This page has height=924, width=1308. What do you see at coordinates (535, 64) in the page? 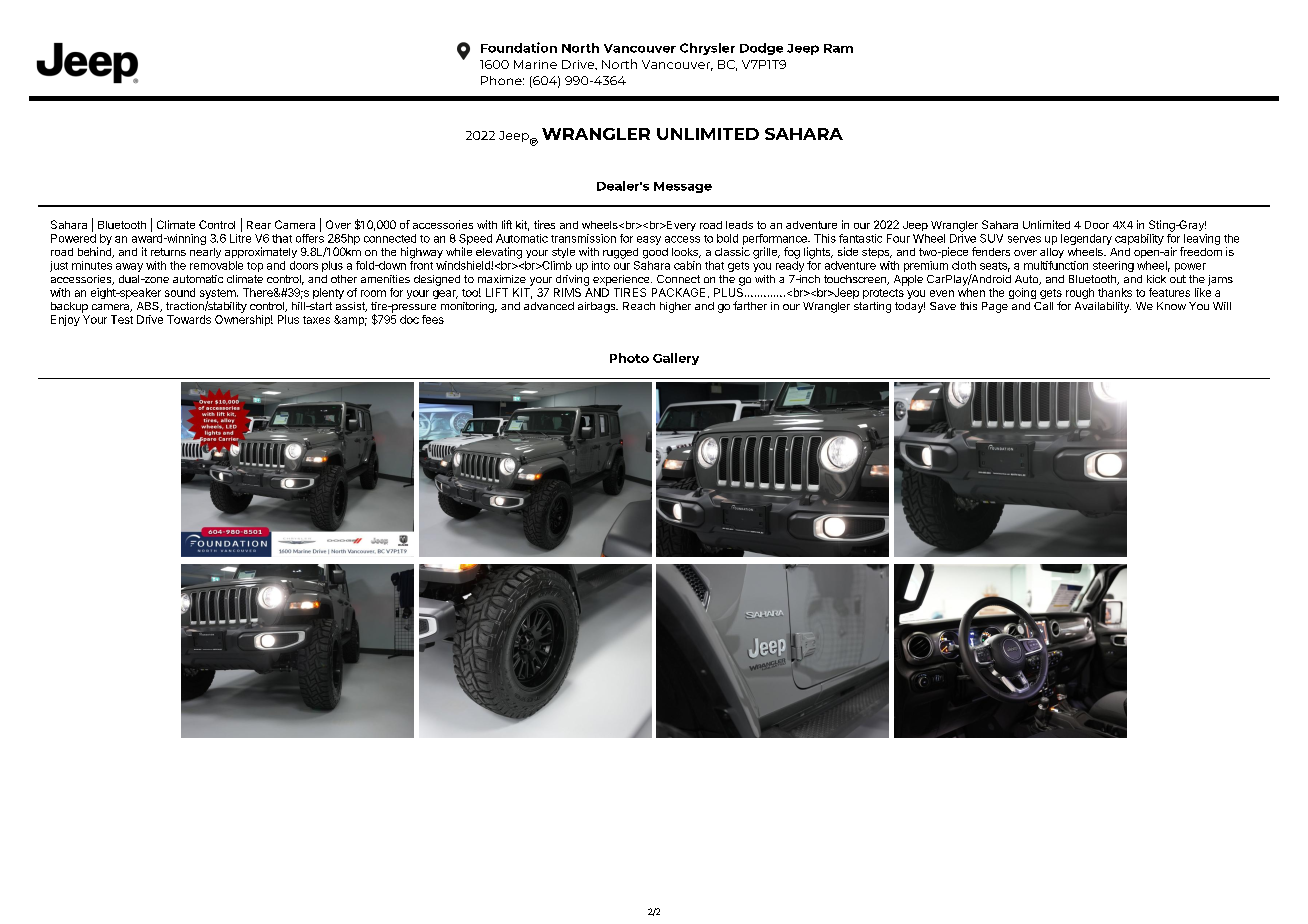
I see `Marine` at bounding box center [535, 64].
